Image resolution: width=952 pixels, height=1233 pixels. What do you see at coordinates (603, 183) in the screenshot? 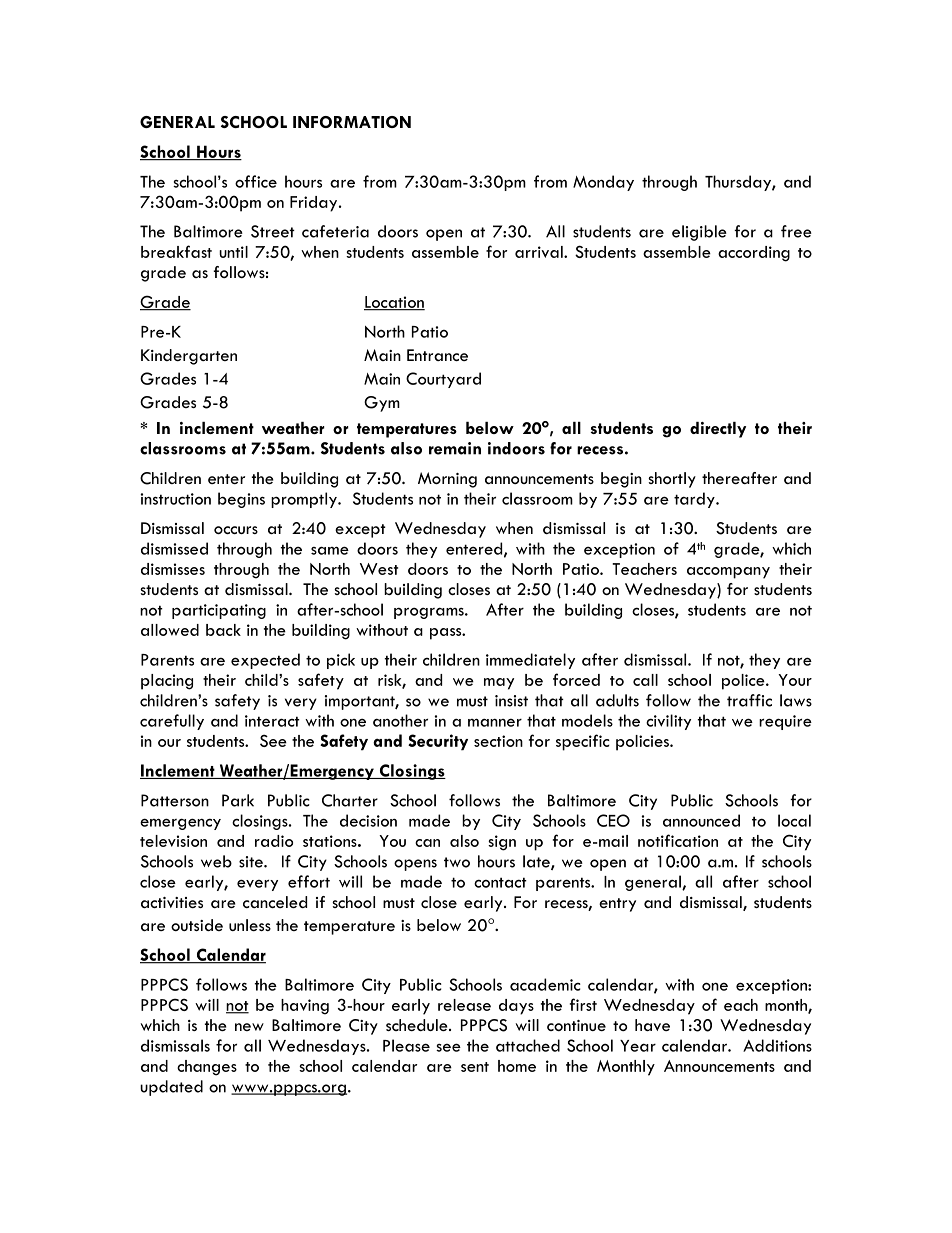
I see `Monday` at bounding box center [603, 183].
